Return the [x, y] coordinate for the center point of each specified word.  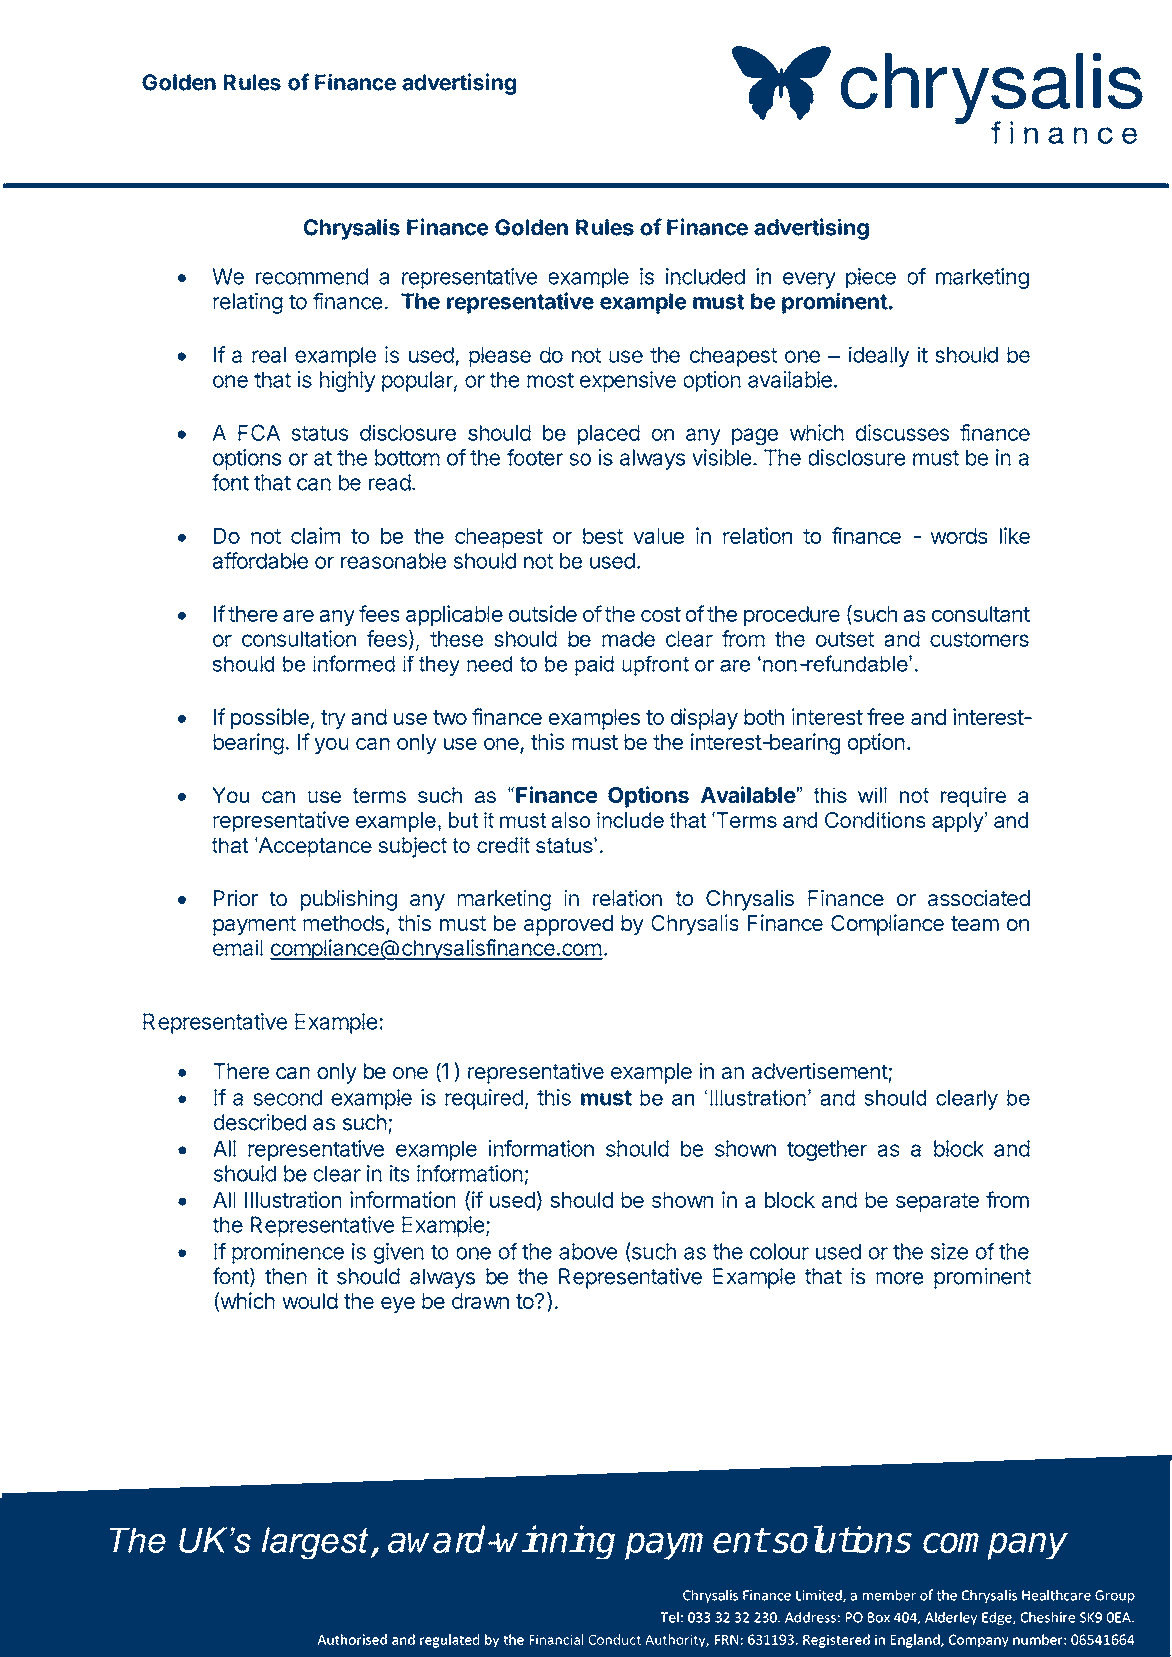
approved [568, 925]
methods [343, 923]
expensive [628, 381]
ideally [879, 356]
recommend [312, 276]
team [975, 923]
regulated [449, 1641]
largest [315, 1543]
